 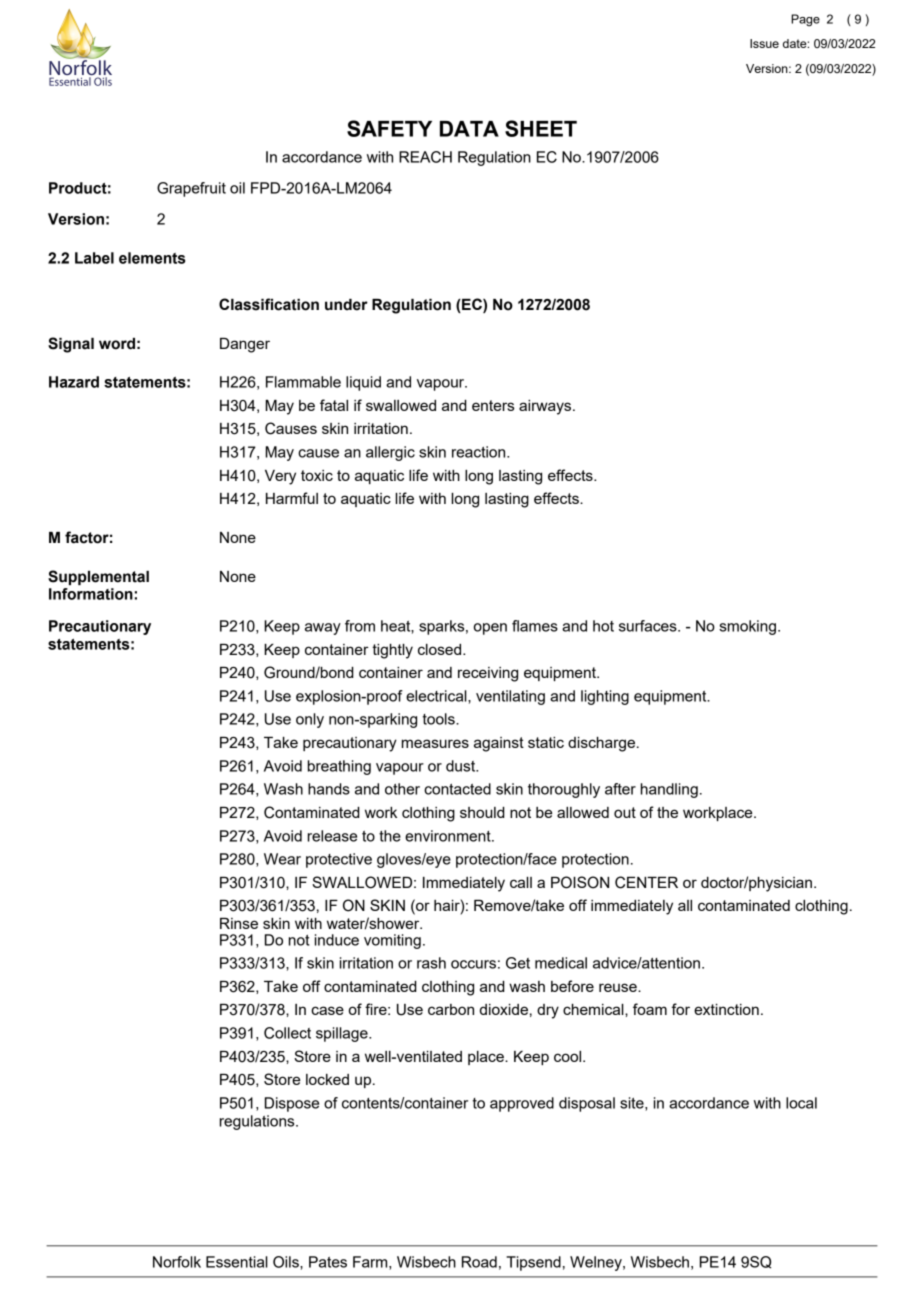 I want to click on airways, so click(x=546, y=407).
